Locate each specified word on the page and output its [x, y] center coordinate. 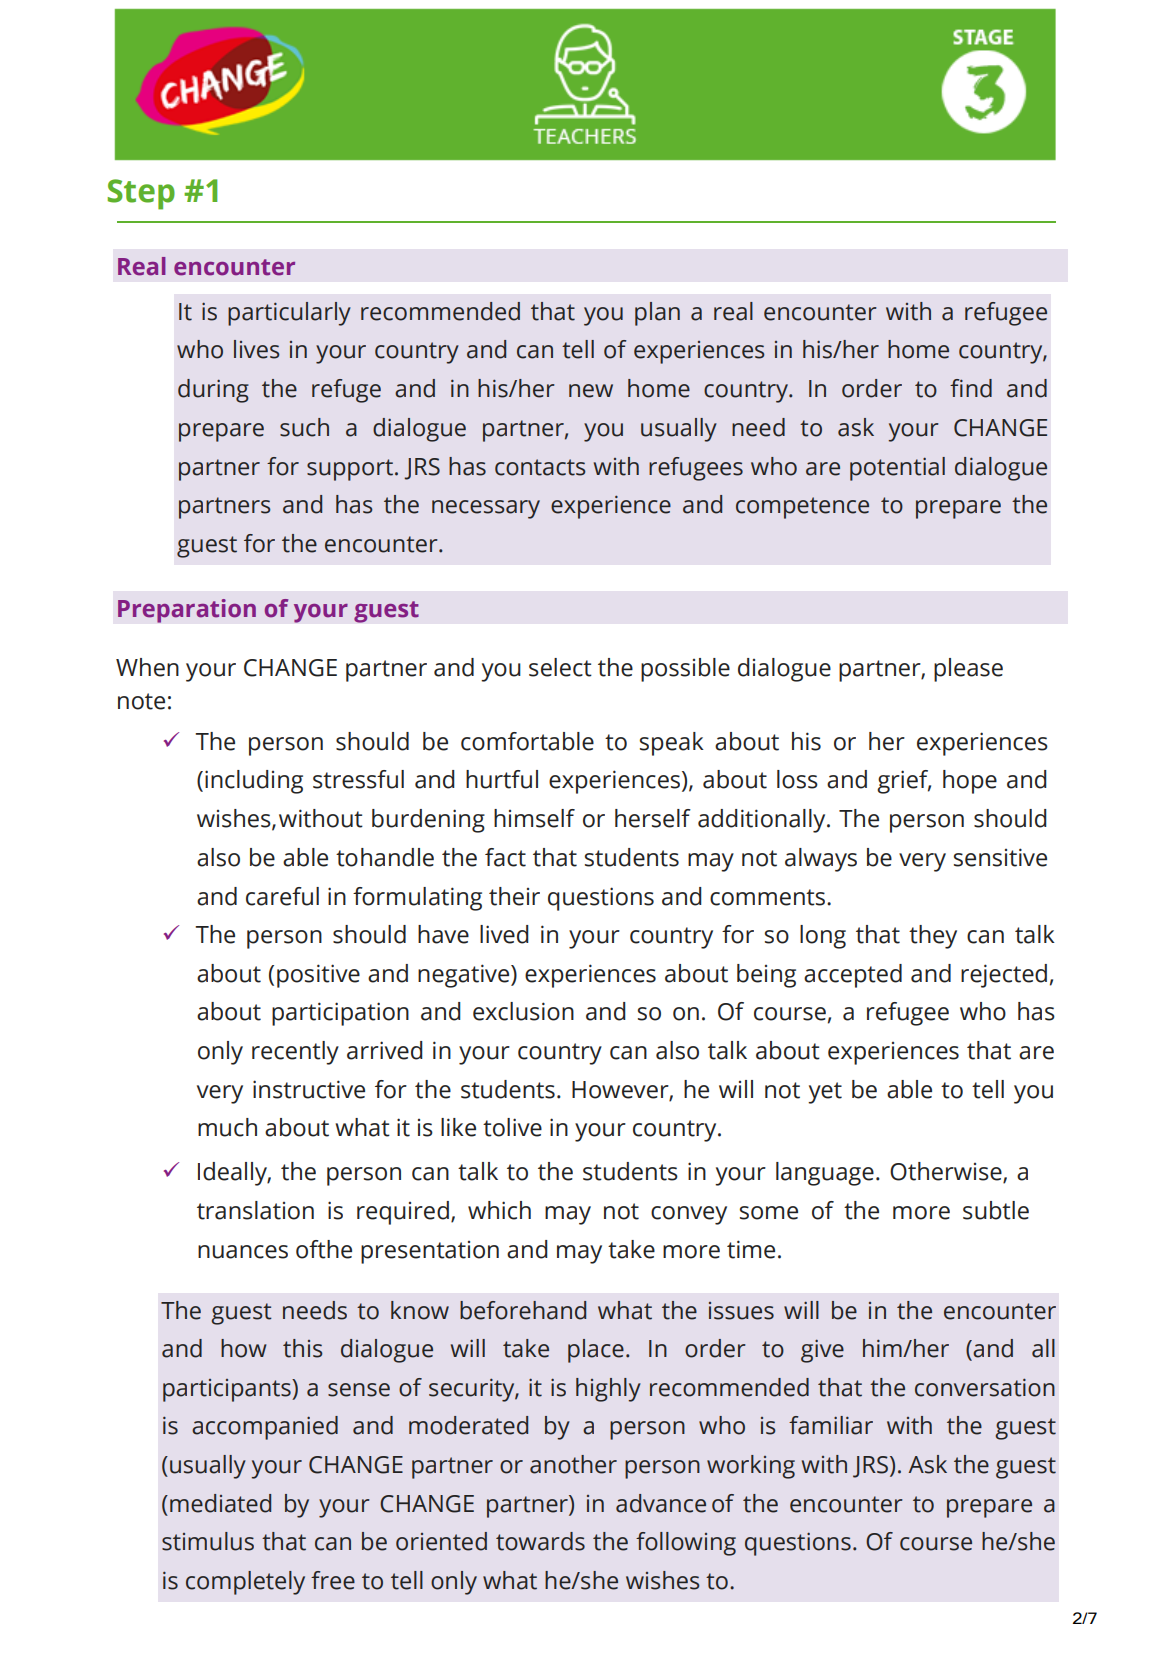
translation [255, 1210]
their [514, 896]
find [971, 388]
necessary [486, 509]
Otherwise [947, 1172]
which [499, 1210]
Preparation [187, 611]
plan [657, 314]
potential [897, 469]
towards [540, 1541]
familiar [831, 1425]
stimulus [208, 1541]
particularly [289, 314]
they [933, 937]
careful [282, 896]
